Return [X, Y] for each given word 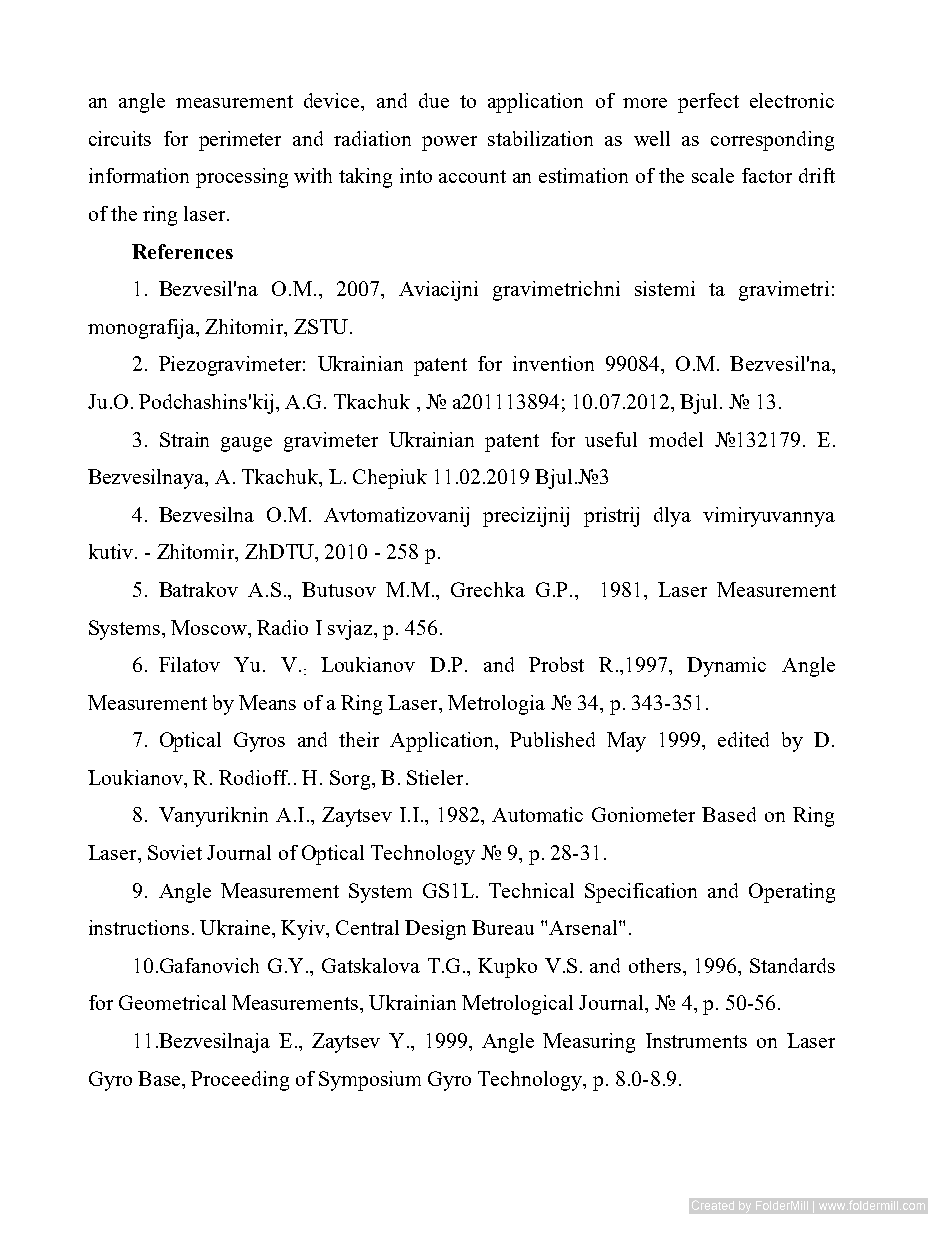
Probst [556, 664]
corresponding [772, 141]
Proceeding [240, 1081]
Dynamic [726, 667]
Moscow [210, 627]
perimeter [240, 141]
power [449, 143]
